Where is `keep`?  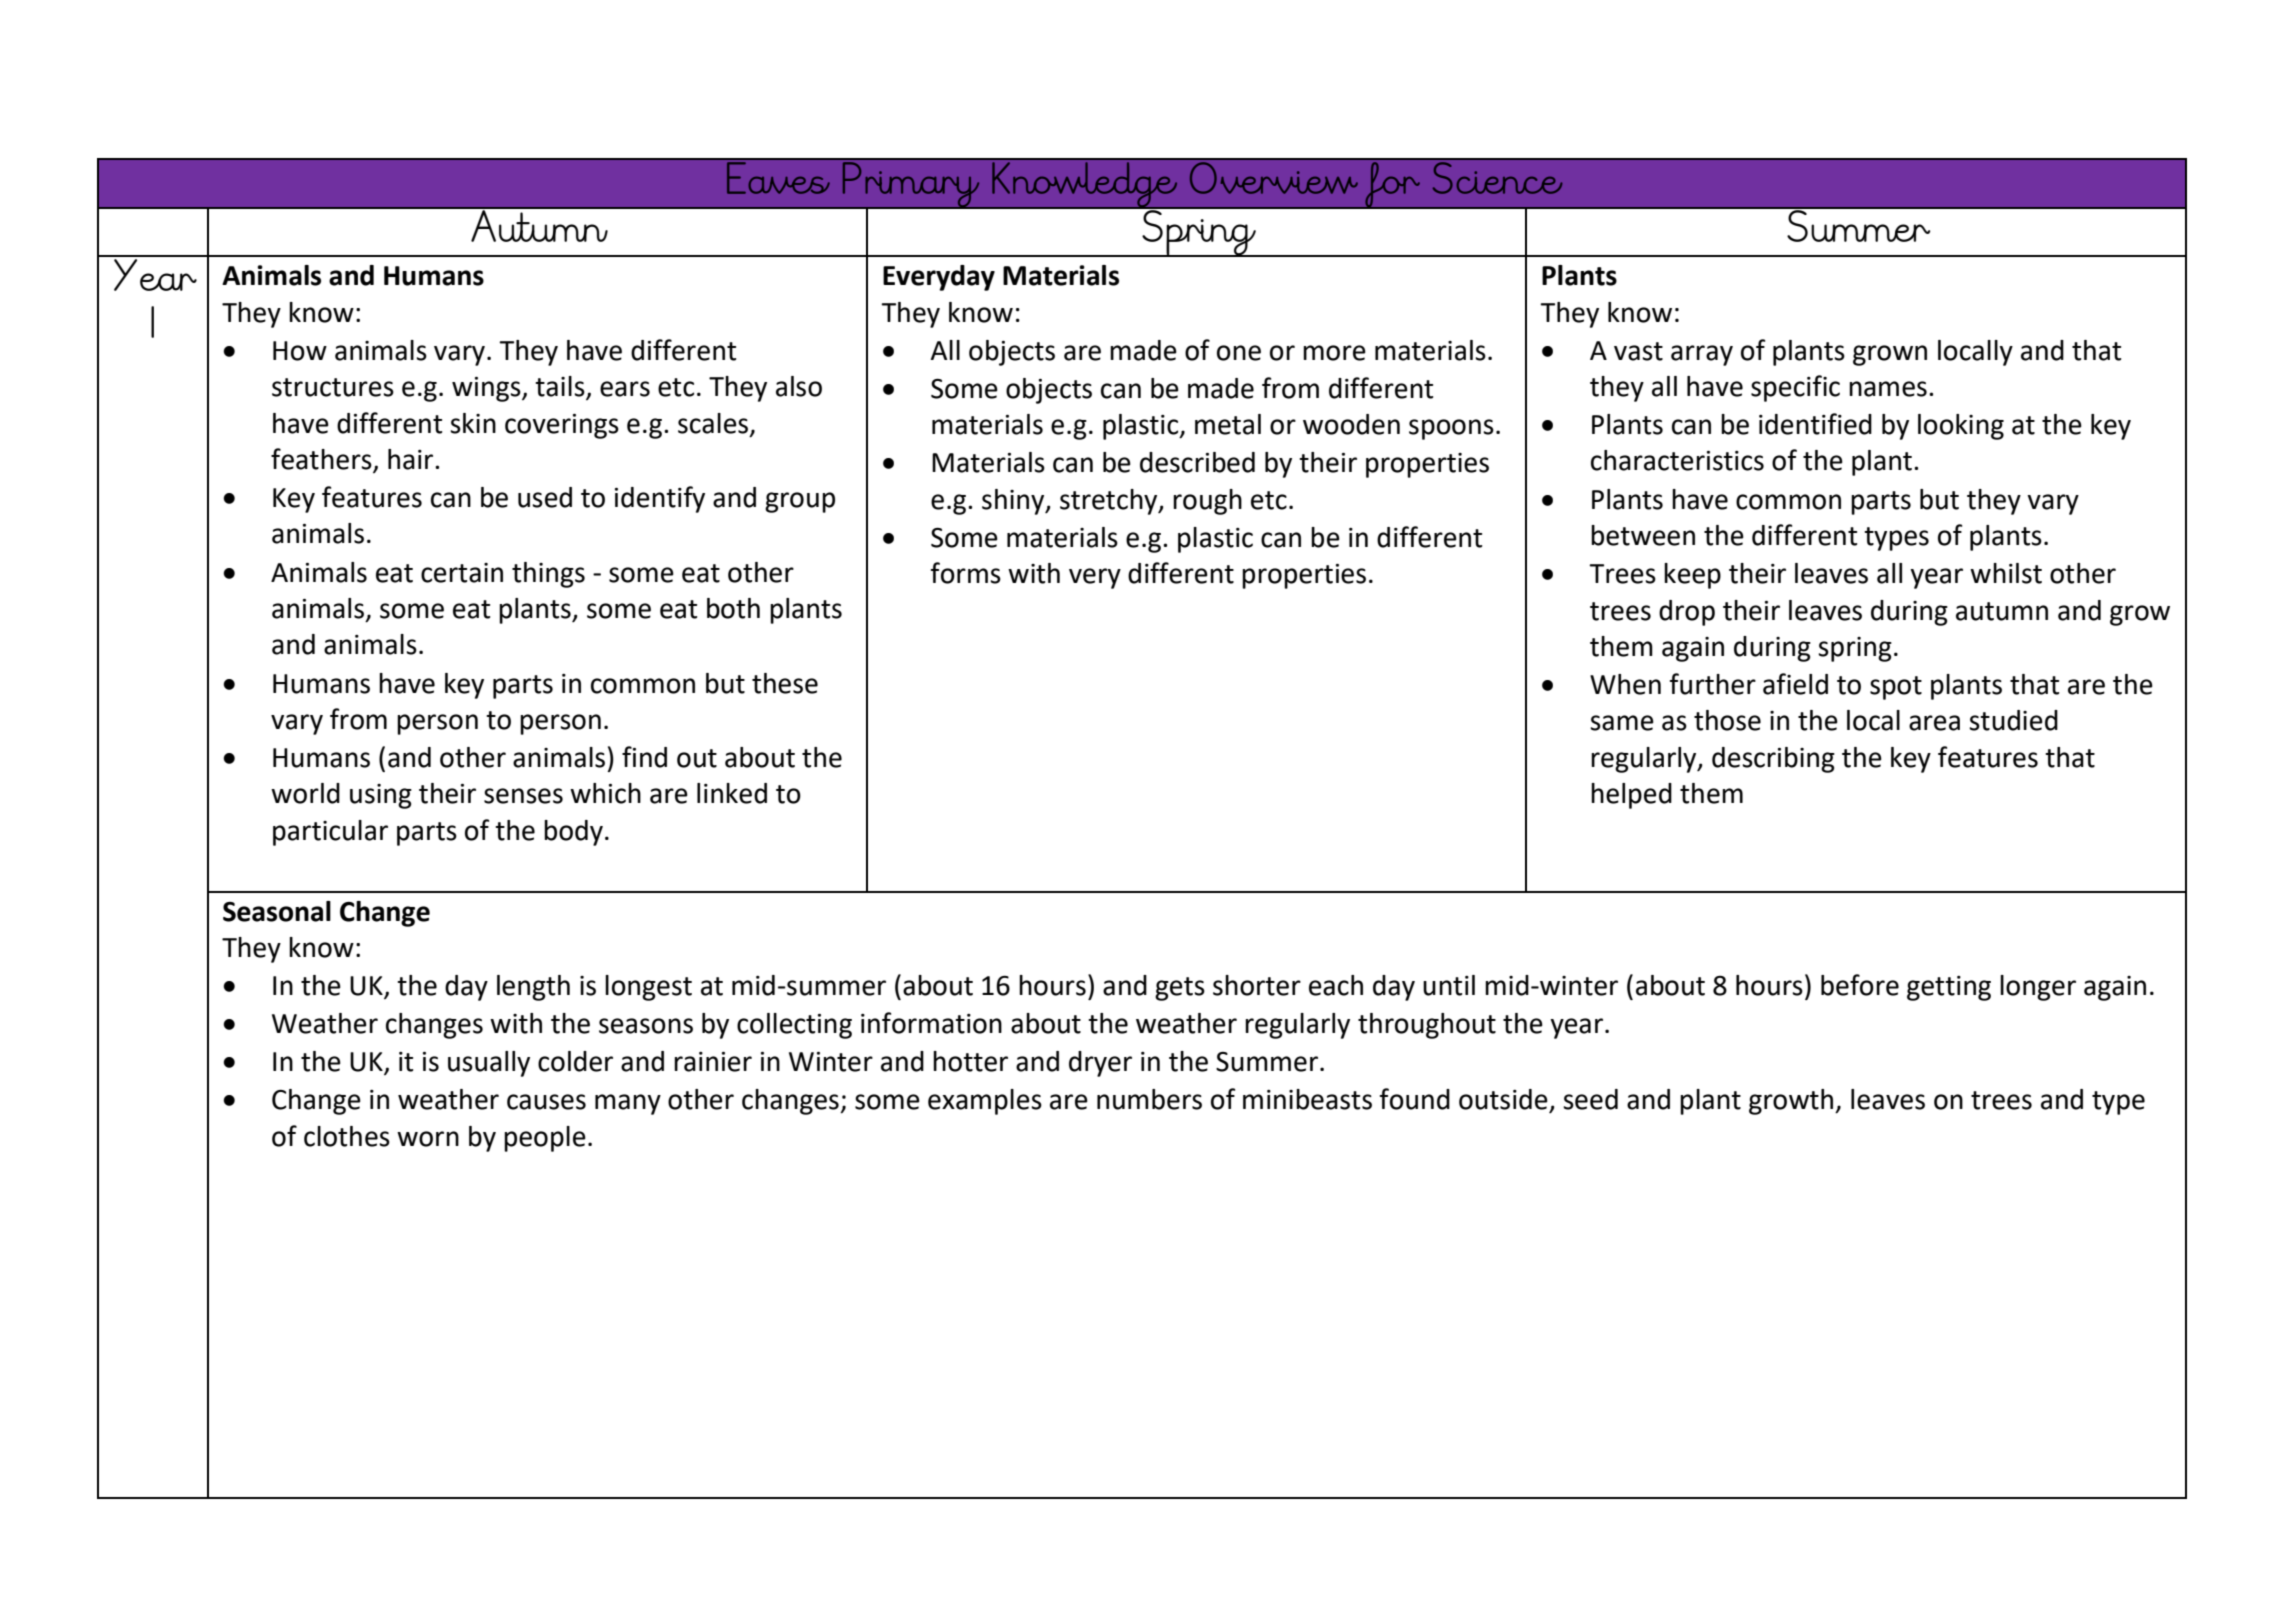
keep is located at coordinates (1692, 576).
